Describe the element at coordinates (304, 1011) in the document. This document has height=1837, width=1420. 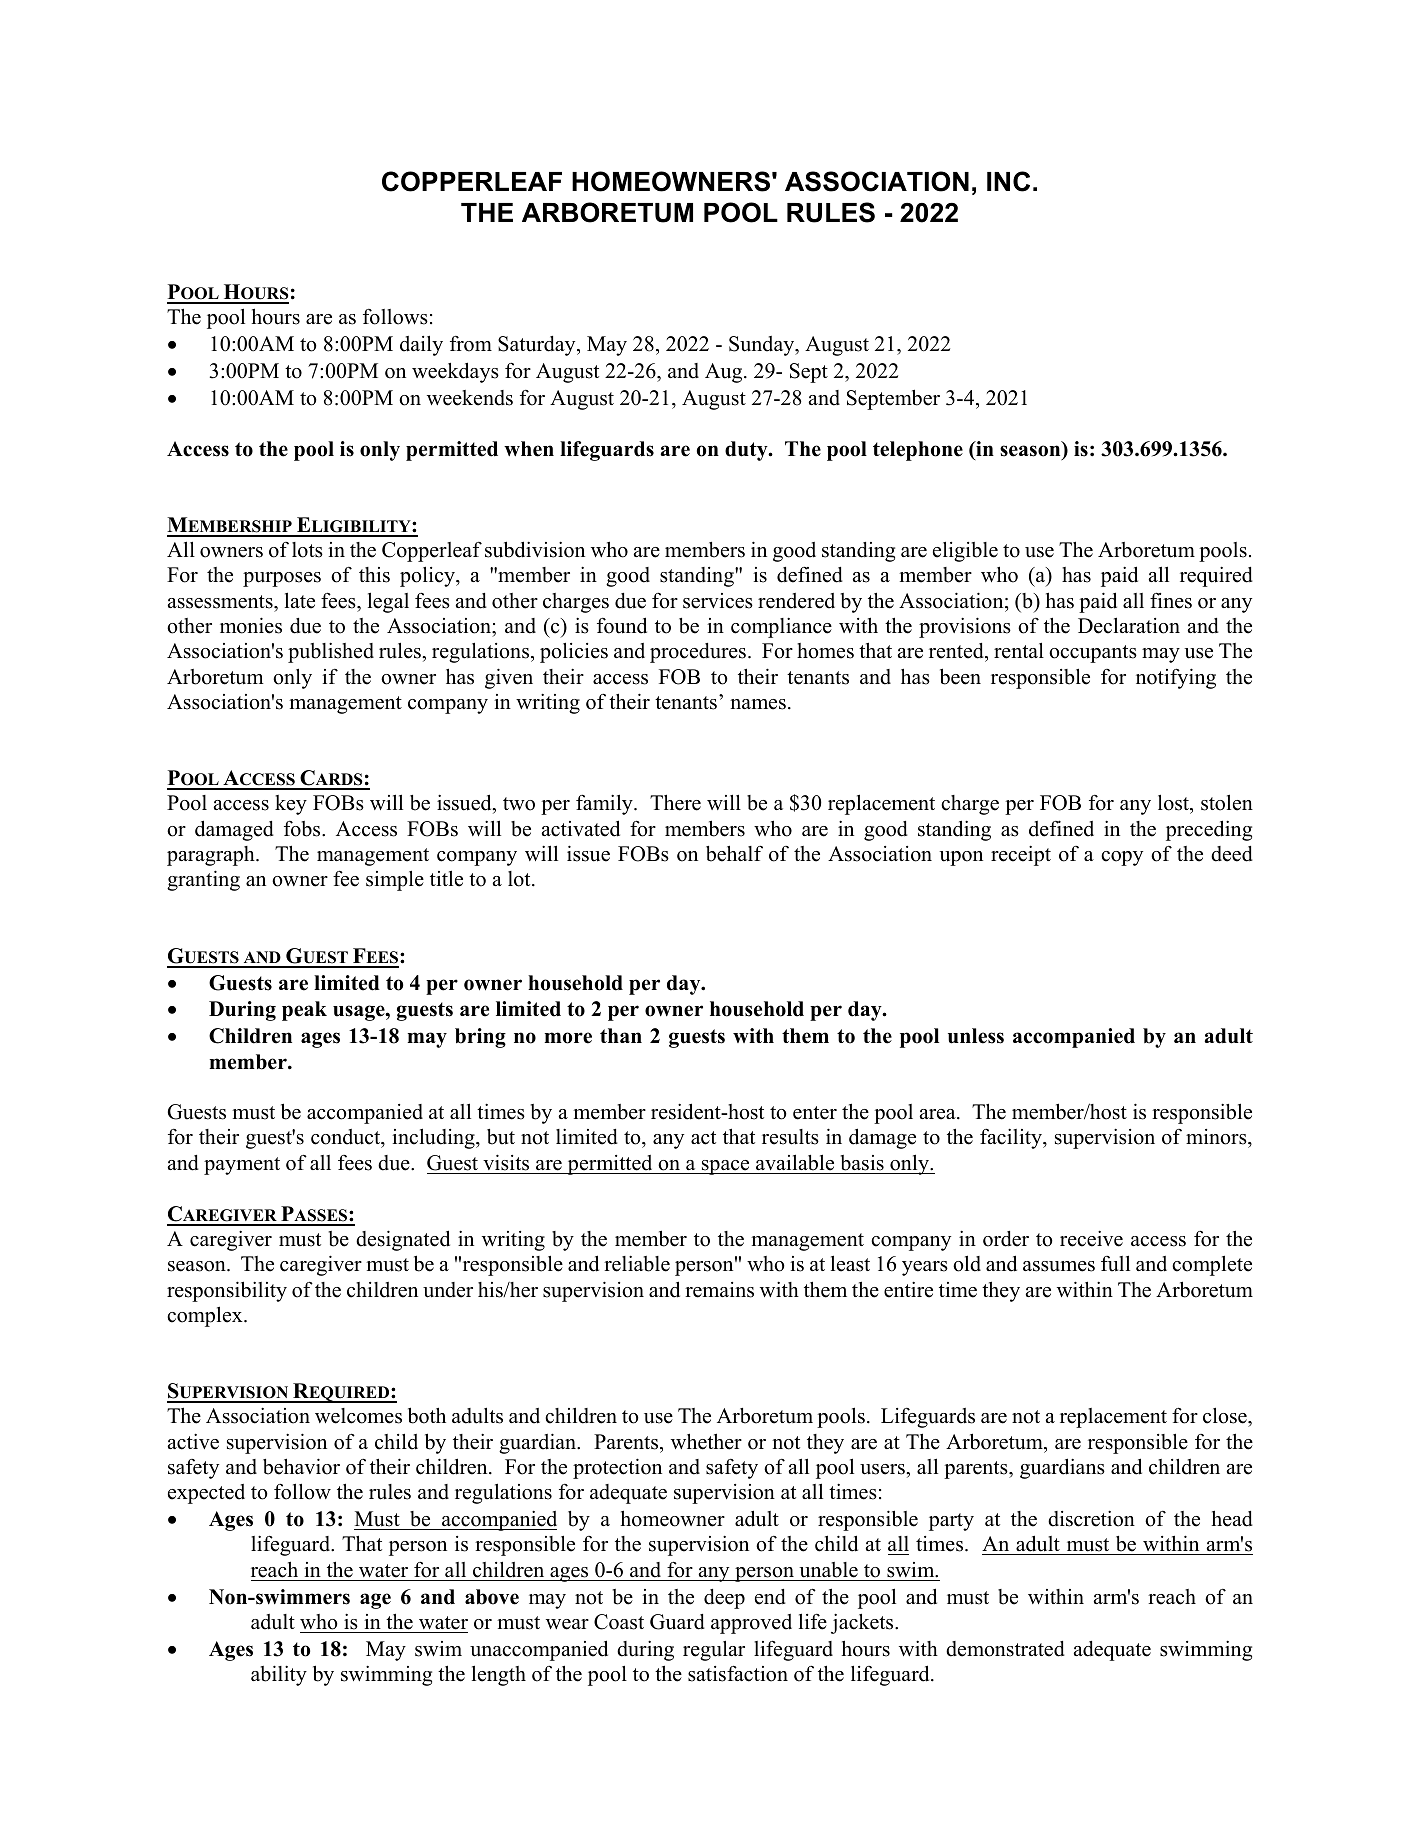
I see `peak` at that location.
